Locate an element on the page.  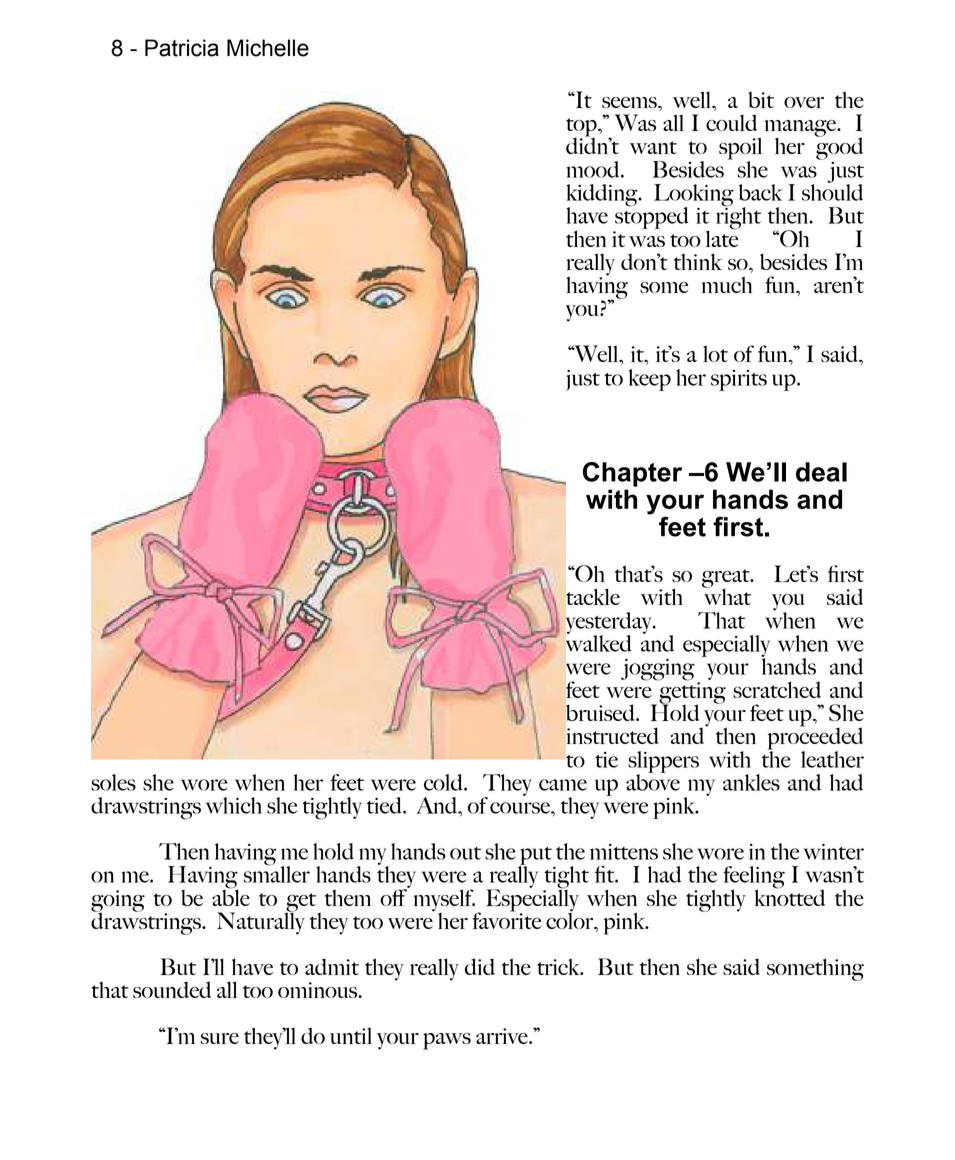
Patricia is located at coordinates (182, 48).
